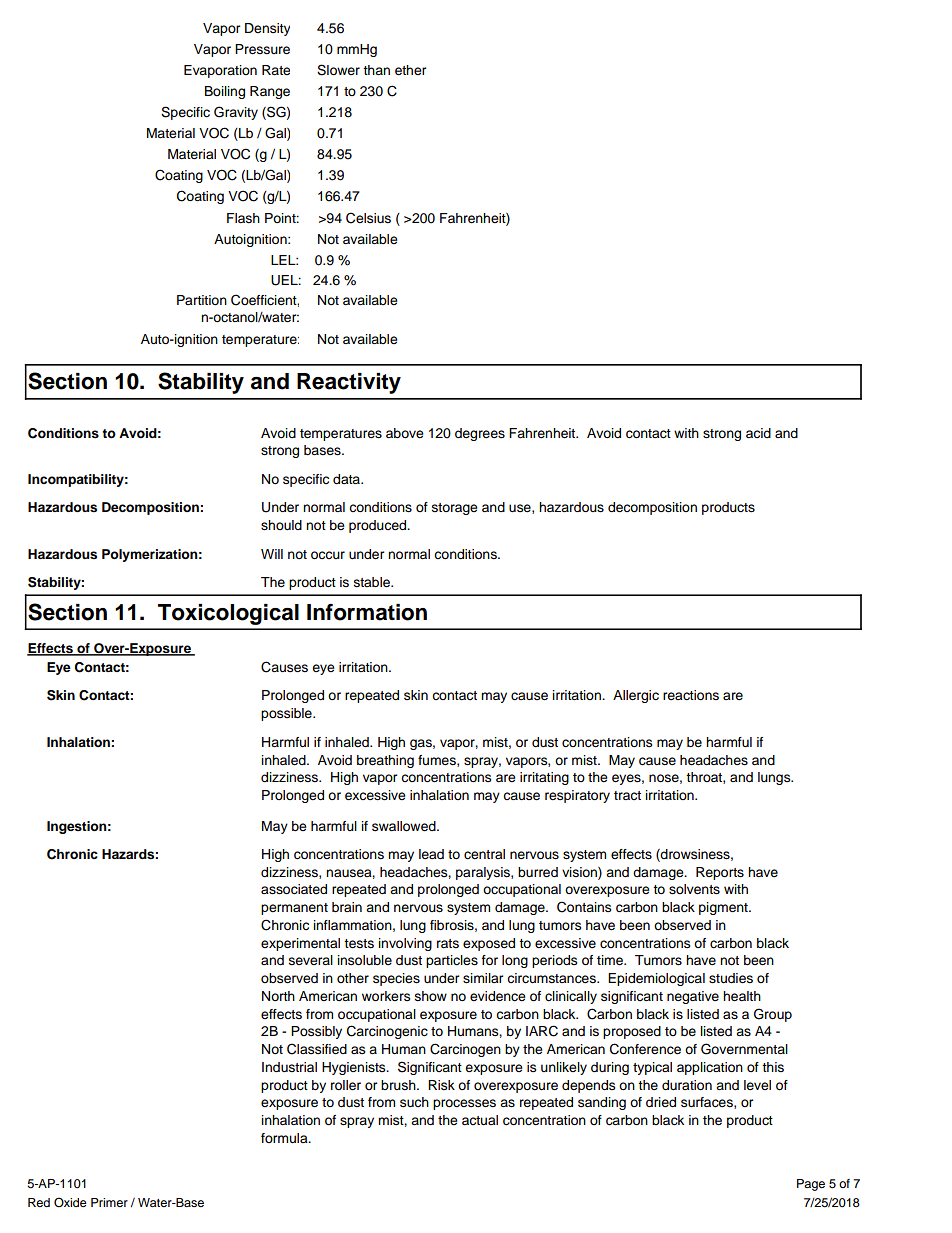 This screenshot has height=1233, width=952. Describe the element at coordinates (225, 92) in the screenshot. I see `Boiling` at that location.
